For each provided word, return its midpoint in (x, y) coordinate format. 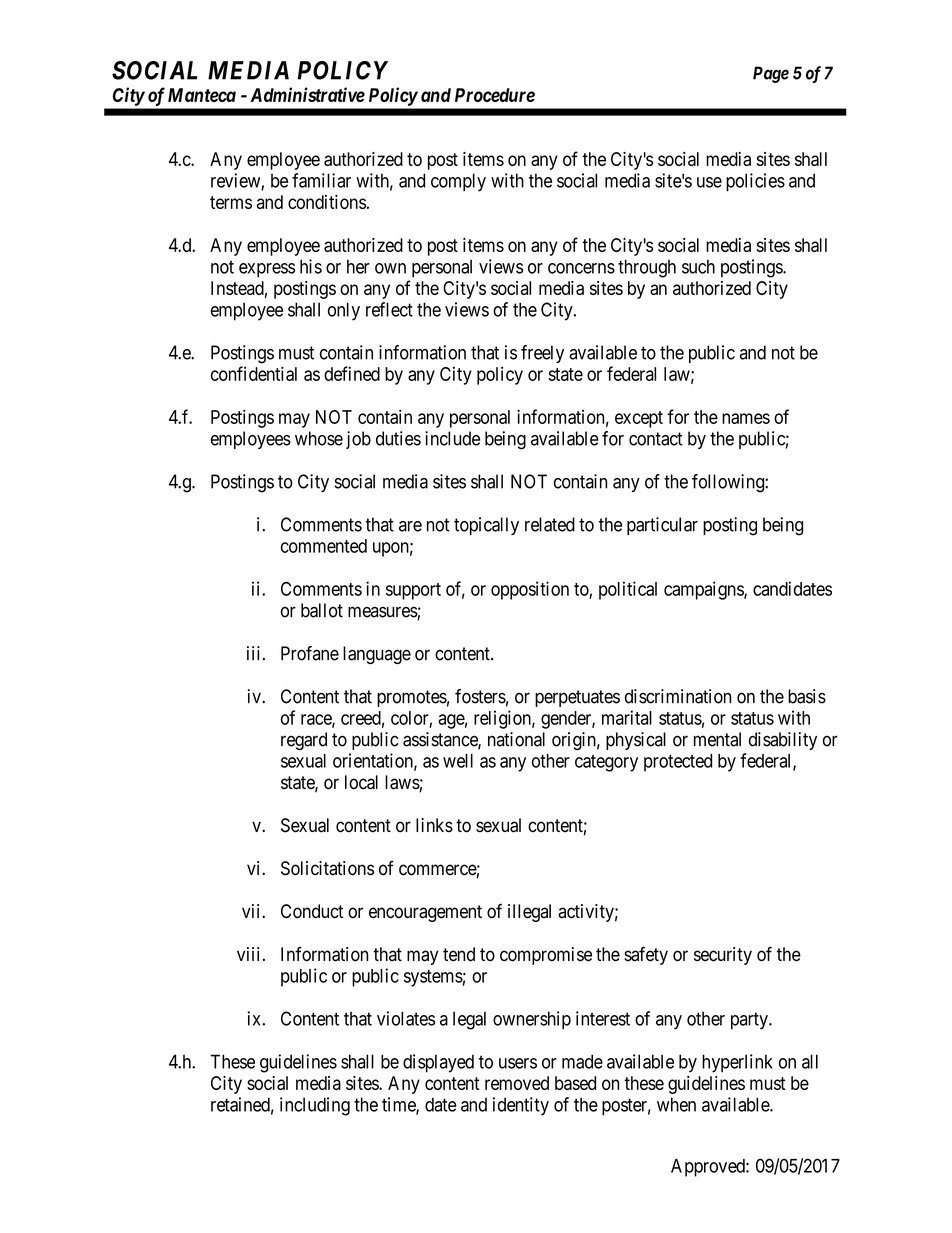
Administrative (307, 94)
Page (771, 74)
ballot (322, 610)
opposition (530, 590)
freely (542, 354)
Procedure (495, 95)
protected (678, 763)
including (315, 1106)
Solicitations (327, 868)
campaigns (704, 590)
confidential (254, 373)
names (746, 418)
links (434, 825)
